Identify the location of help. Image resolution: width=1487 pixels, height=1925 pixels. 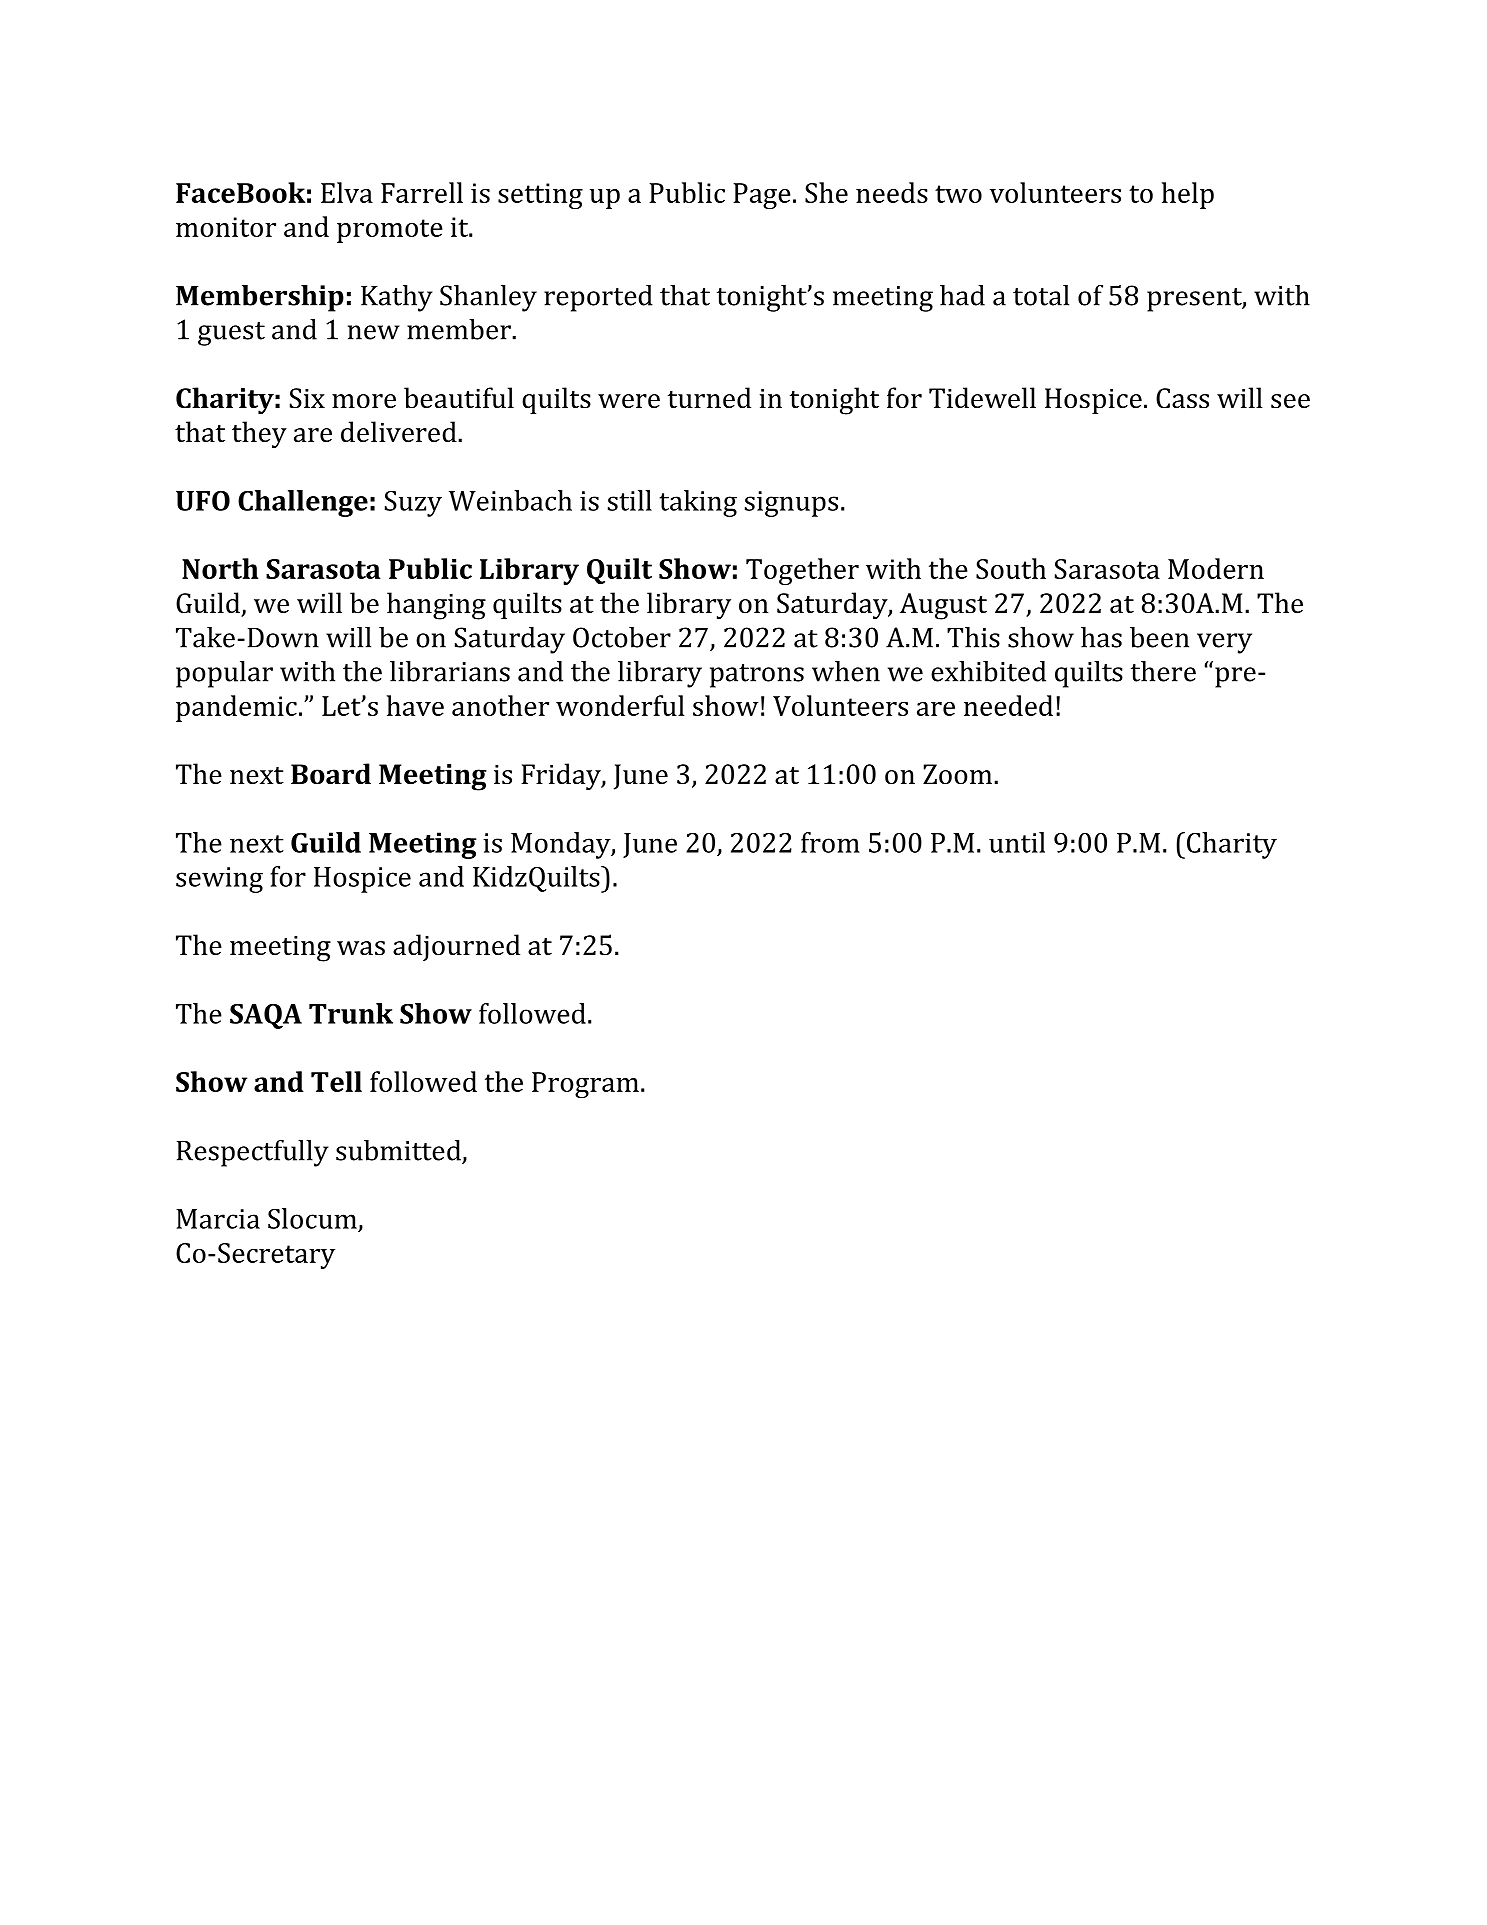
(1188, 195).
